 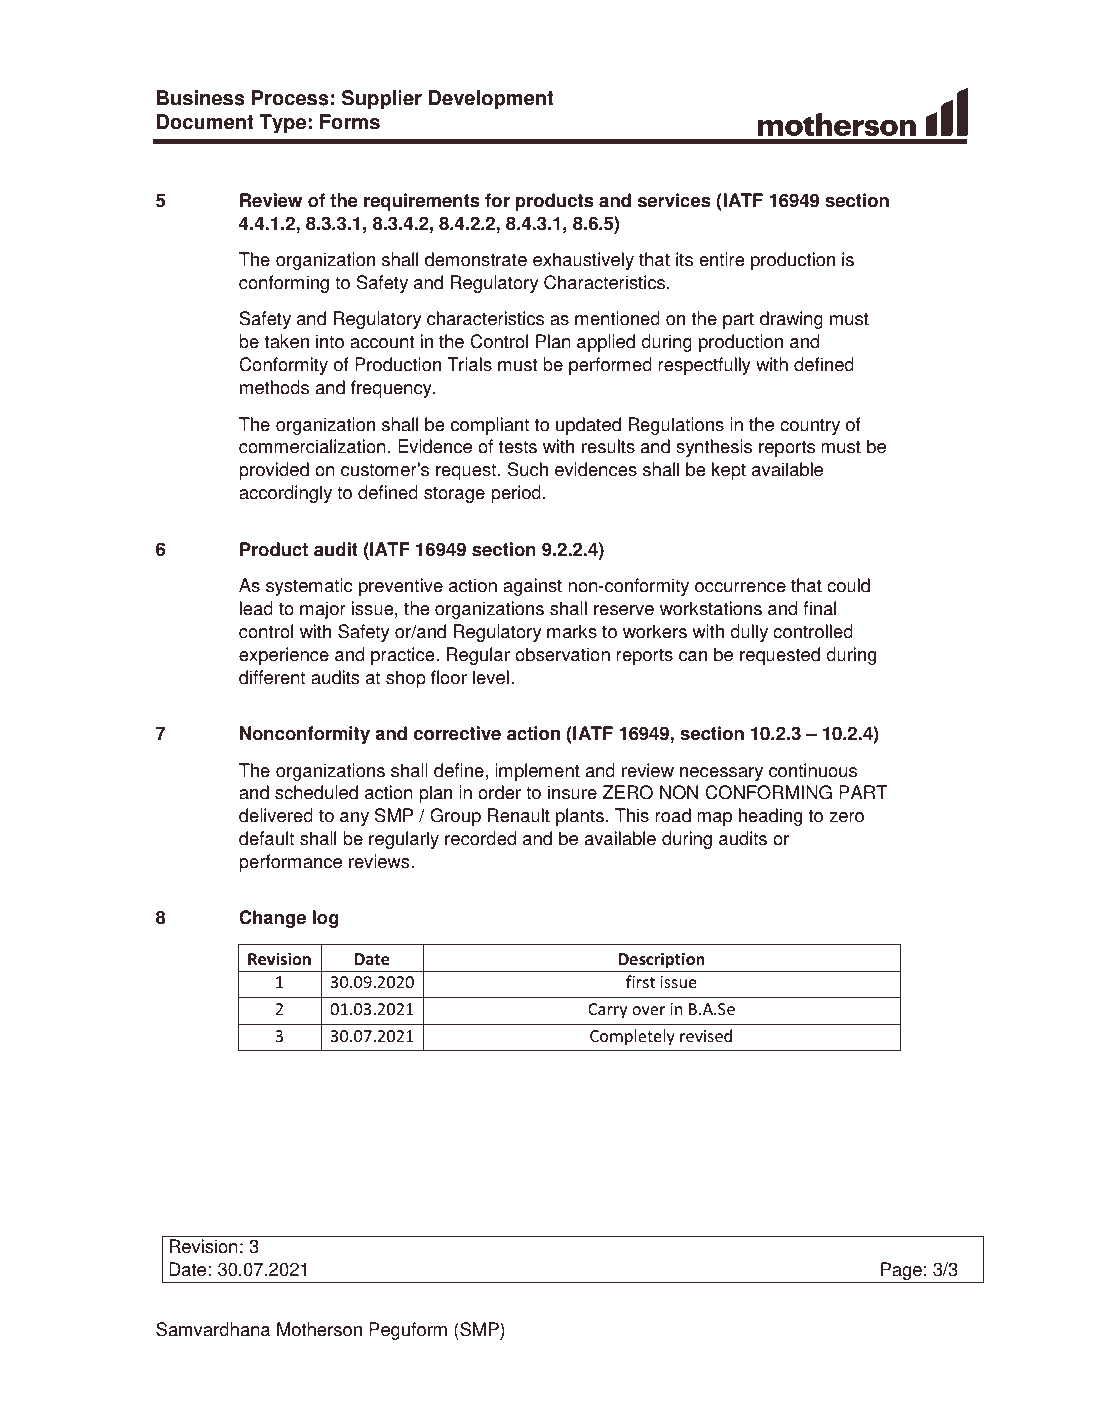 I want to click on Development, so click(x=491, y=100).
